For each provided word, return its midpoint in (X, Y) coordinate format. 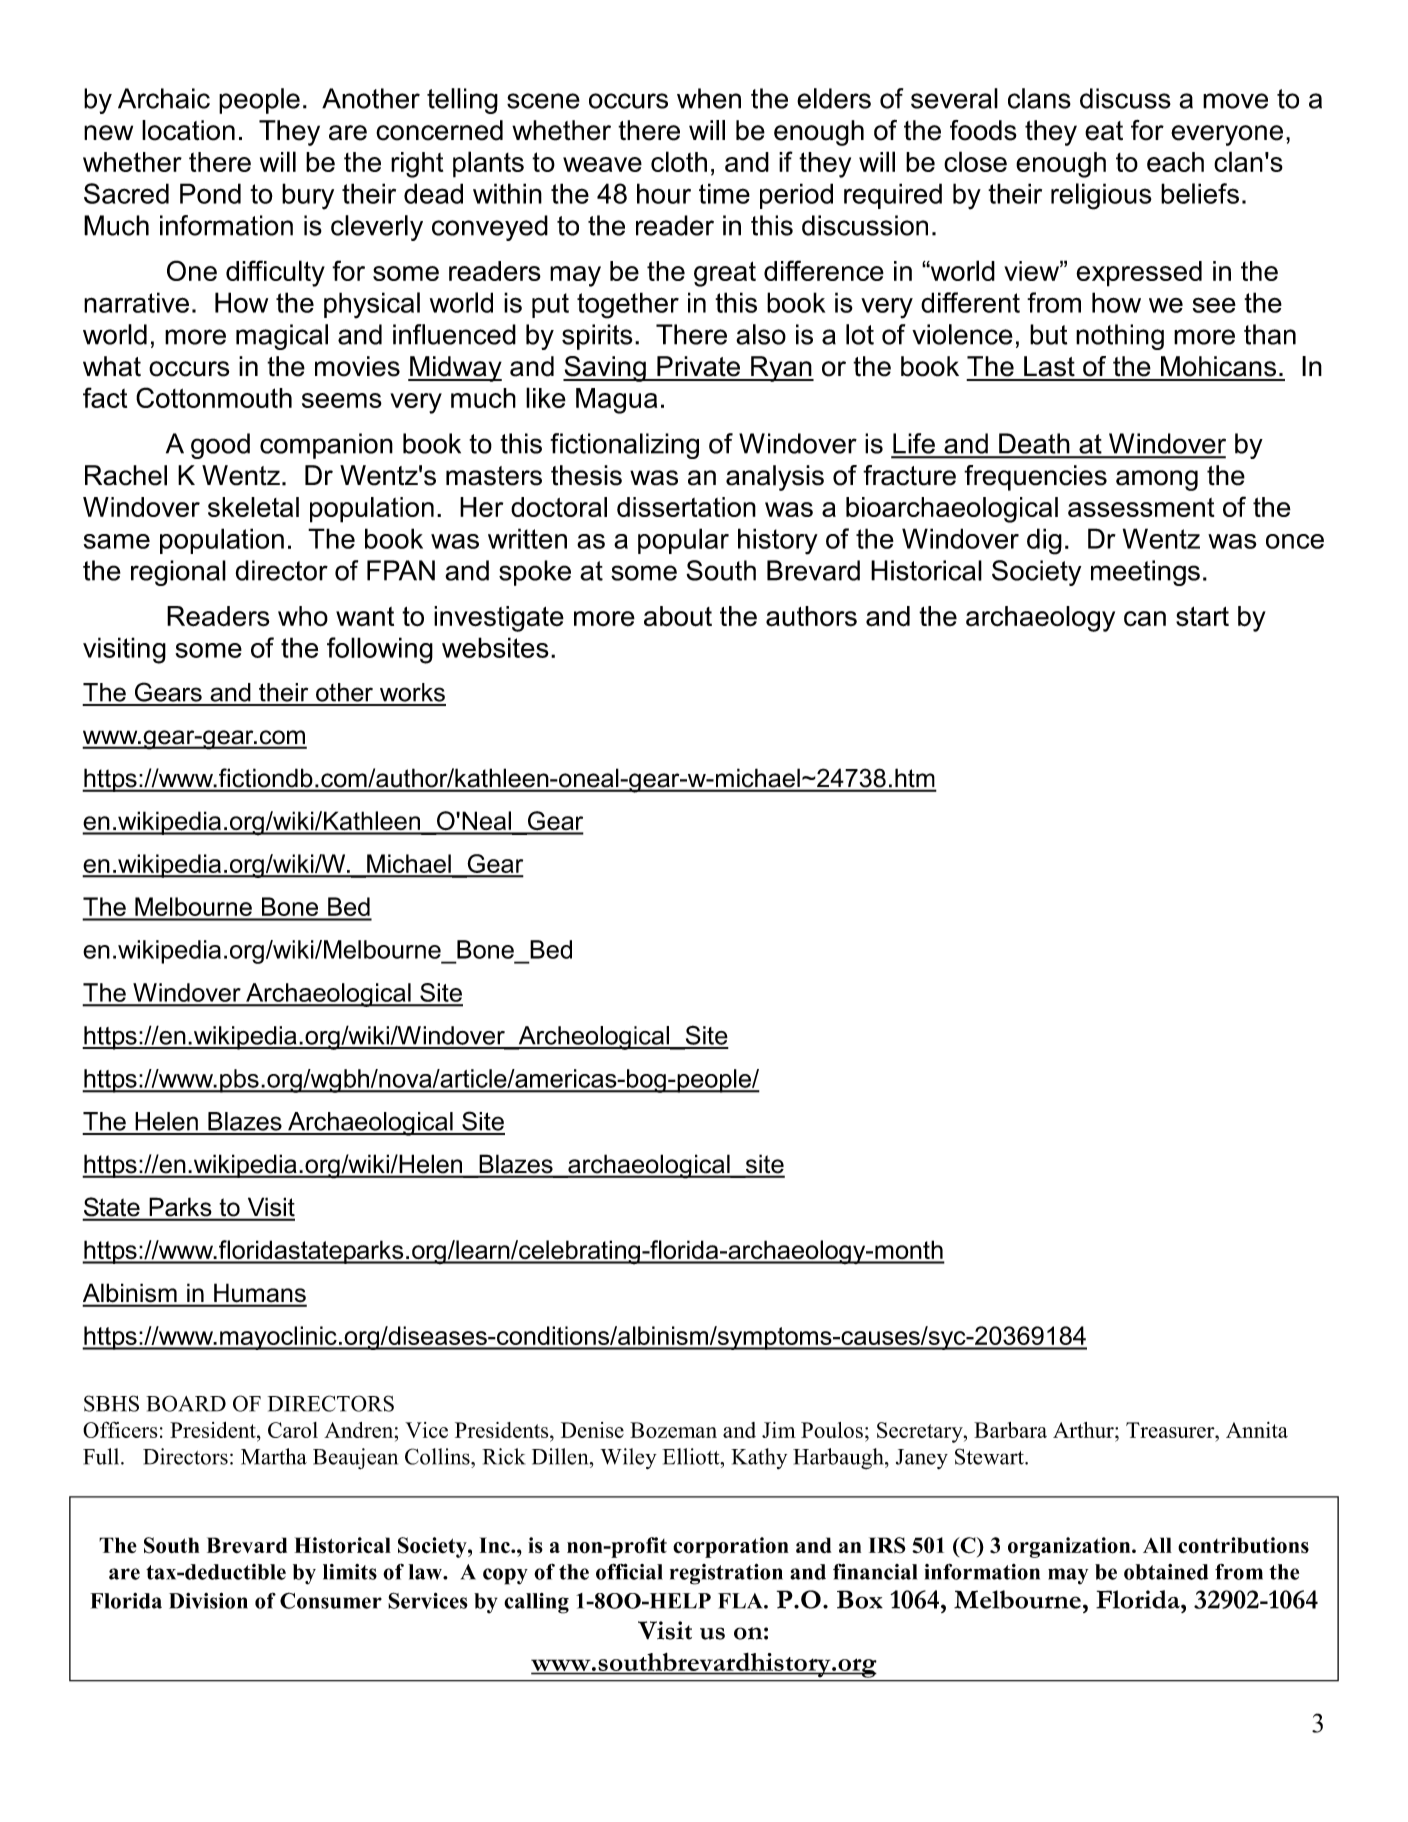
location (188, 130)
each (1175, 162)
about (678, 616)
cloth (679, 161)
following (380, 650)
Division (208, 1600)
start (1202, 616)
